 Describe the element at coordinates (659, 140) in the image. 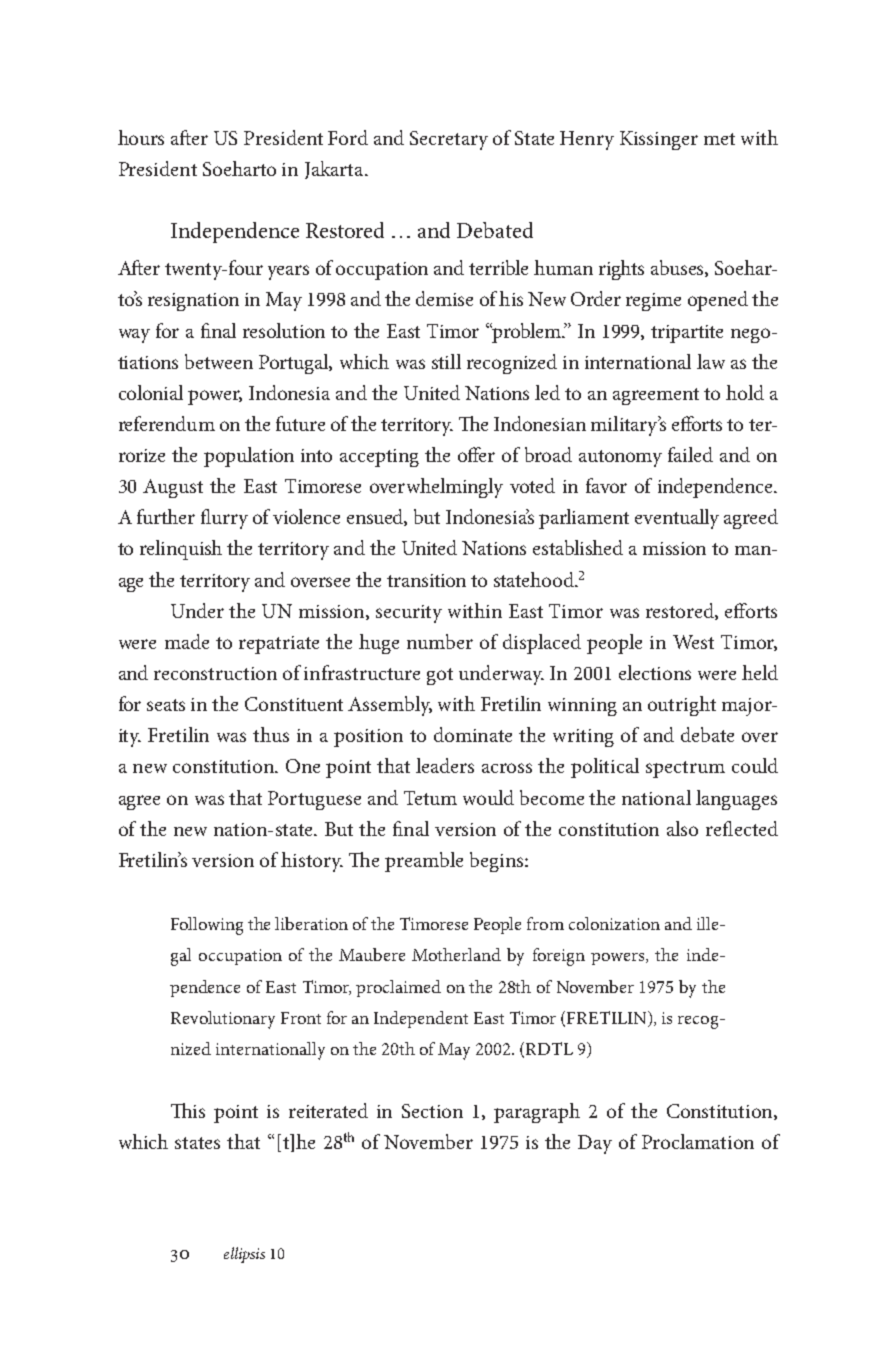

I see `Kissinger` at that location.
